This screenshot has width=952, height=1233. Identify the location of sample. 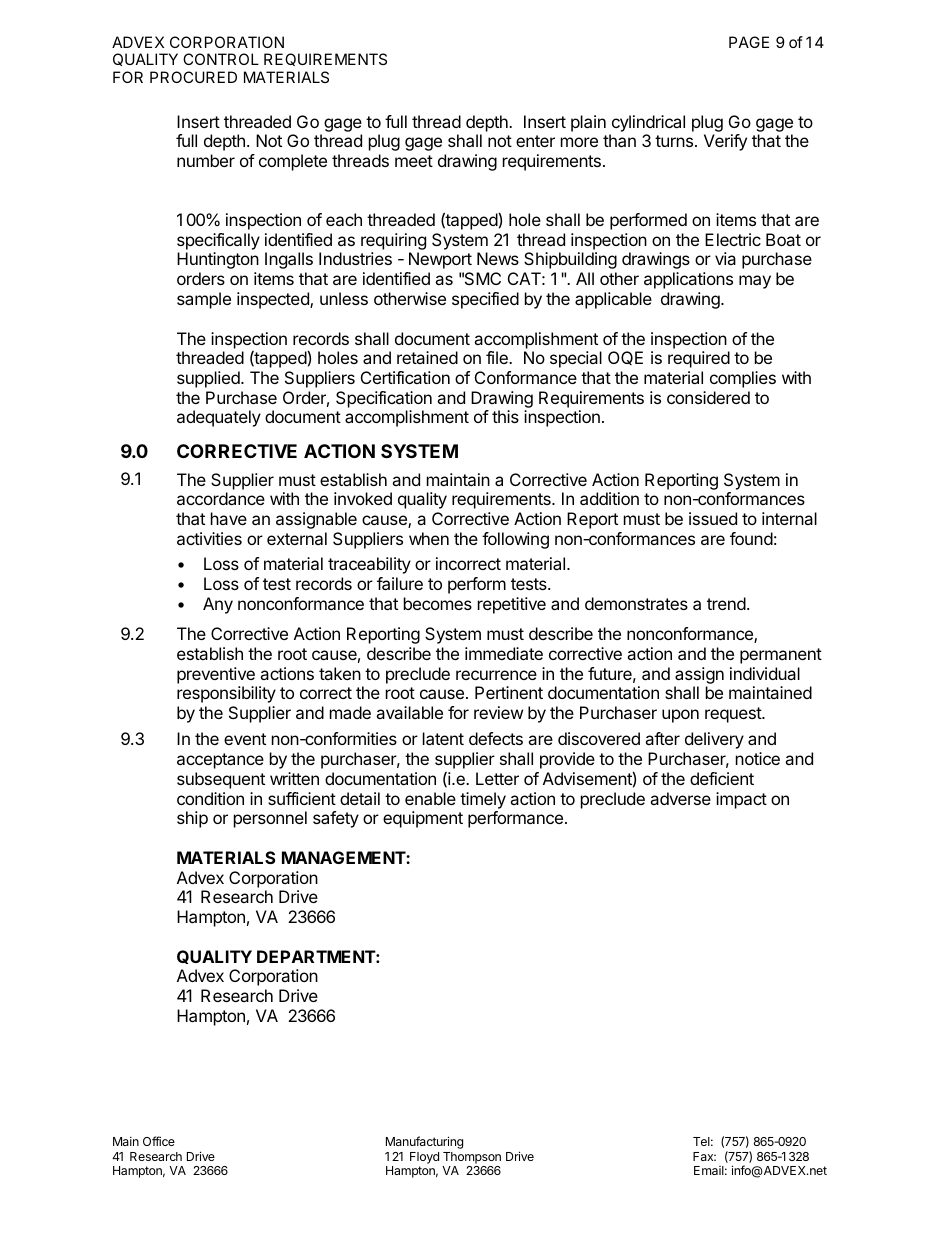
(204, 300).
